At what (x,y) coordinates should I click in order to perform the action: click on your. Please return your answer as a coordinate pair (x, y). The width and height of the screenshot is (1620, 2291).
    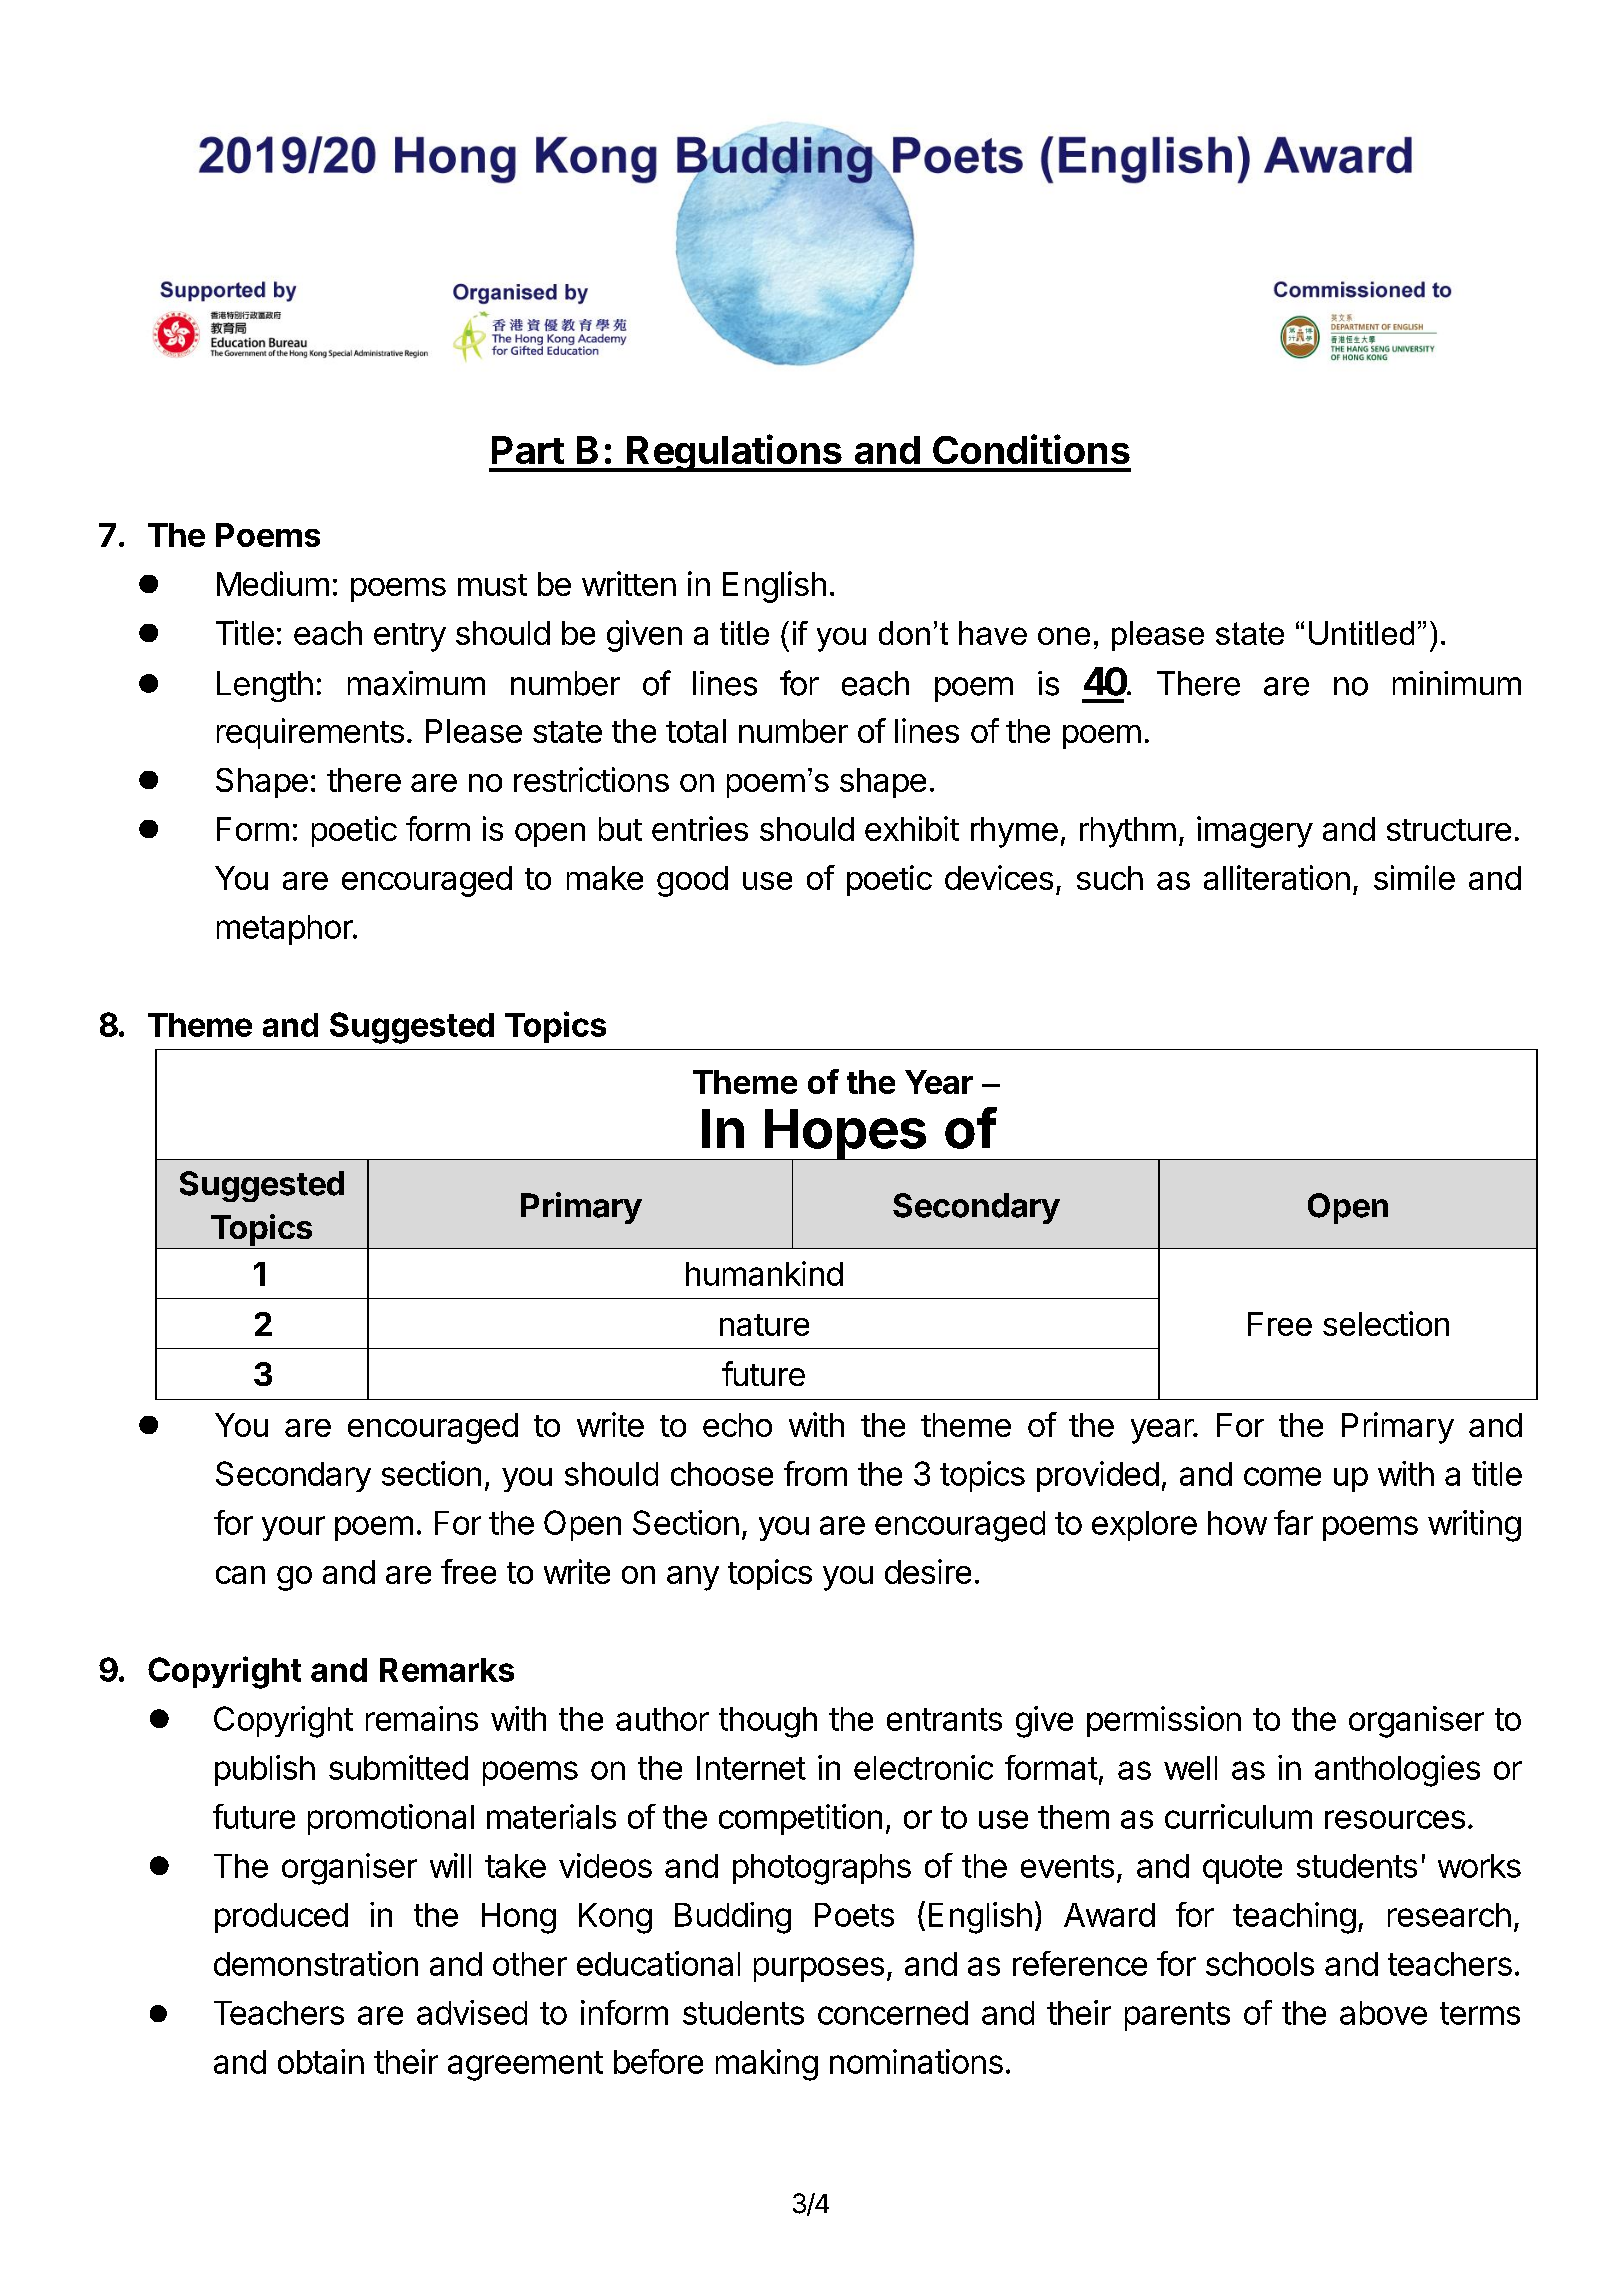
    Looking at the image, I should click on (293, 1528).
